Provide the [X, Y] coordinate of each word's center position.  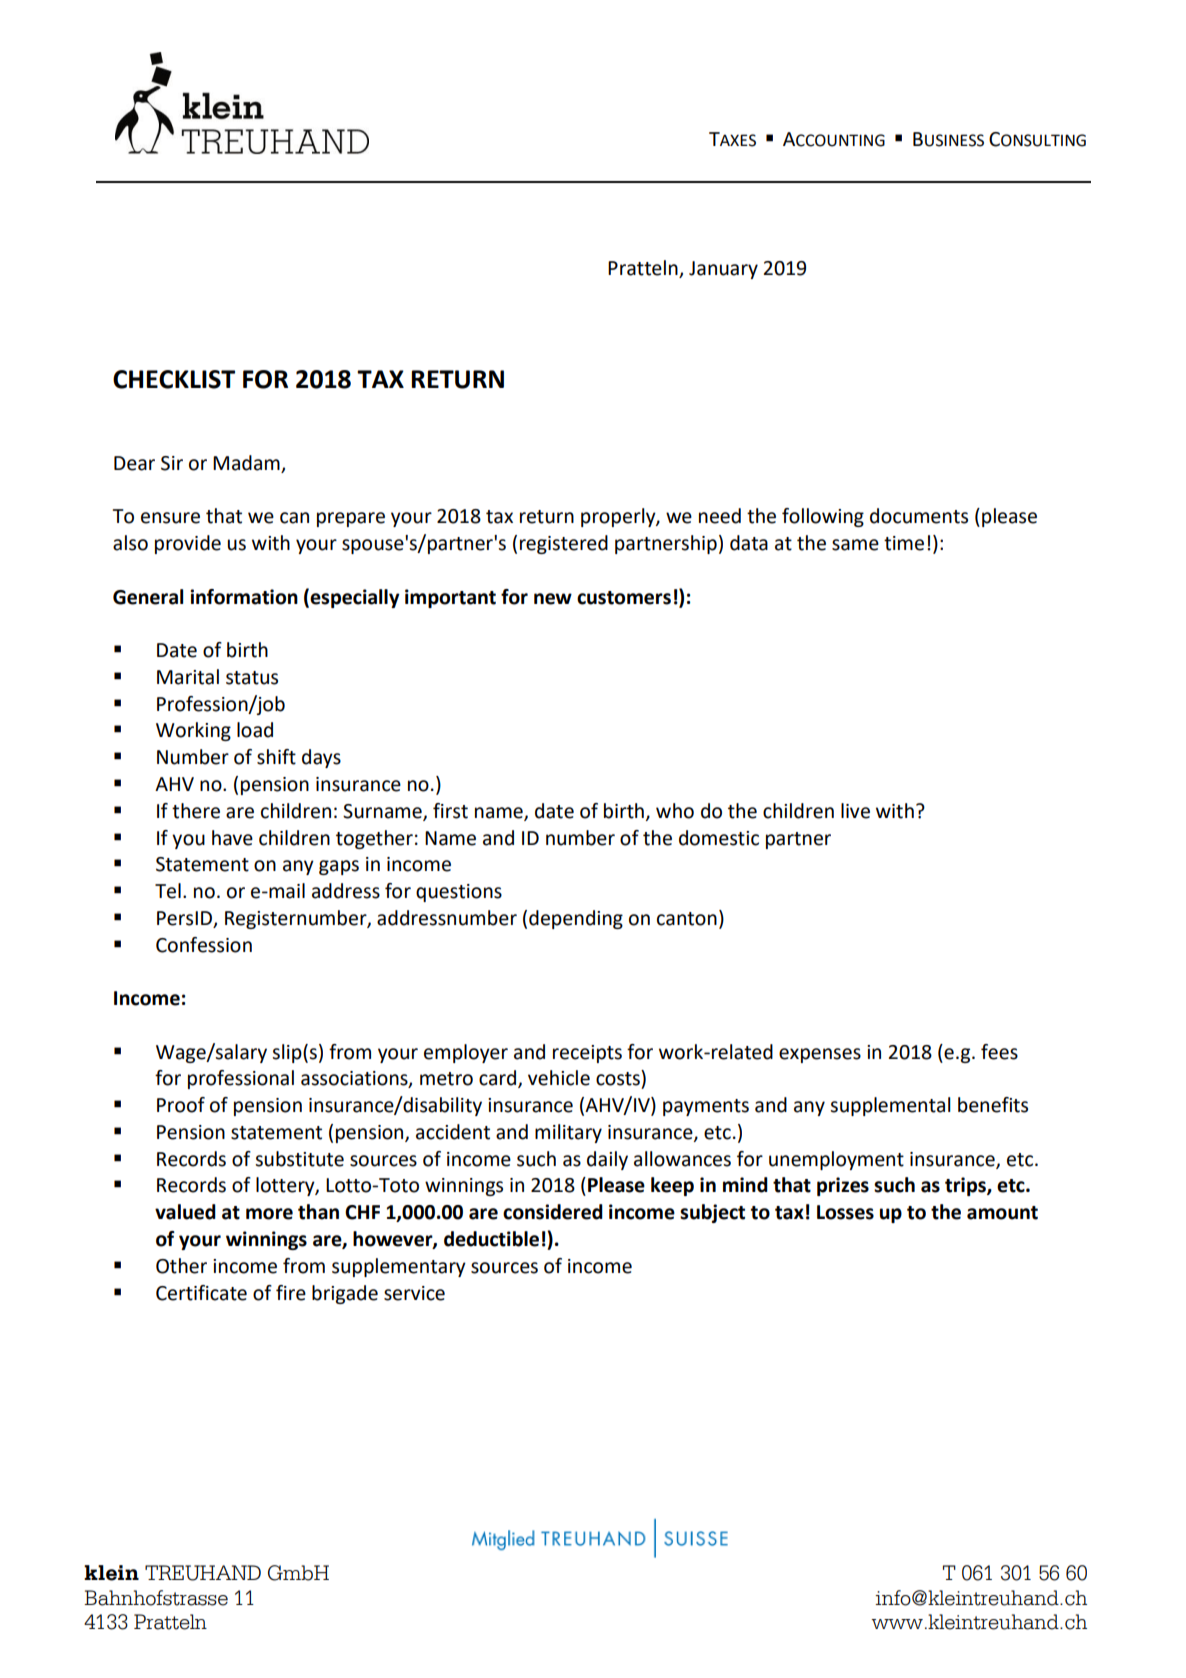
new [553, 599]
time [904, 543]
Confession [204, 945]
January [723, 270]
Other [181, 1266]
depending [576, 919]
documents [919, 516]
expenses [820, 1055]
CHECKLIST [174, 379]
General [148, 597]
